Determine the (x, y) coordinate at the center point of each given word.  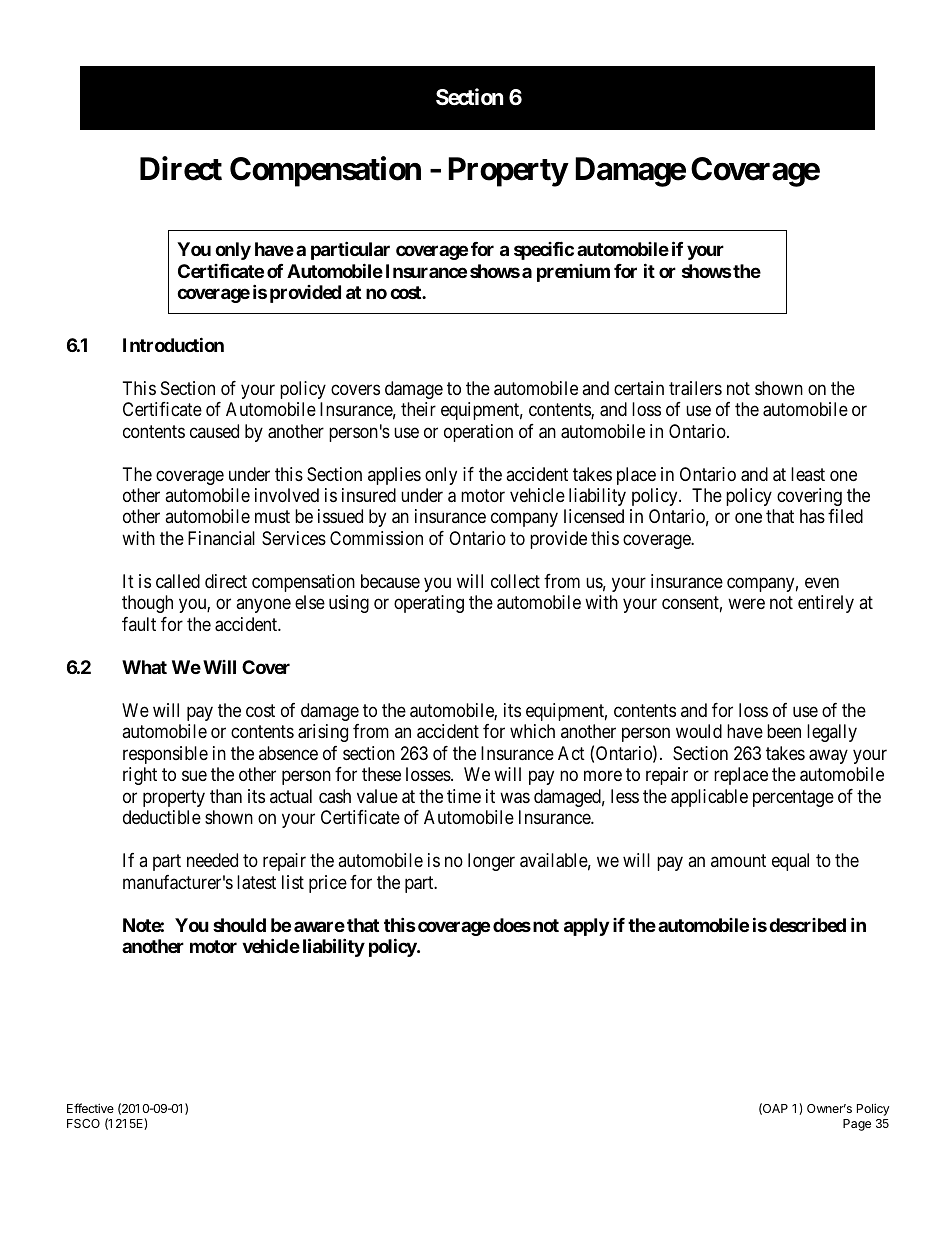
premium (573, 273)
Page (857, 1125)
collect (515, 581)
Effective (90, 1108)
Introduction (173, 344)
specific (544, 250)
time (464, 796)
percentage (793, 798)
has (812, 516)
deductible (162, 817)
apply (586, 927)
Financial (221, 538)
